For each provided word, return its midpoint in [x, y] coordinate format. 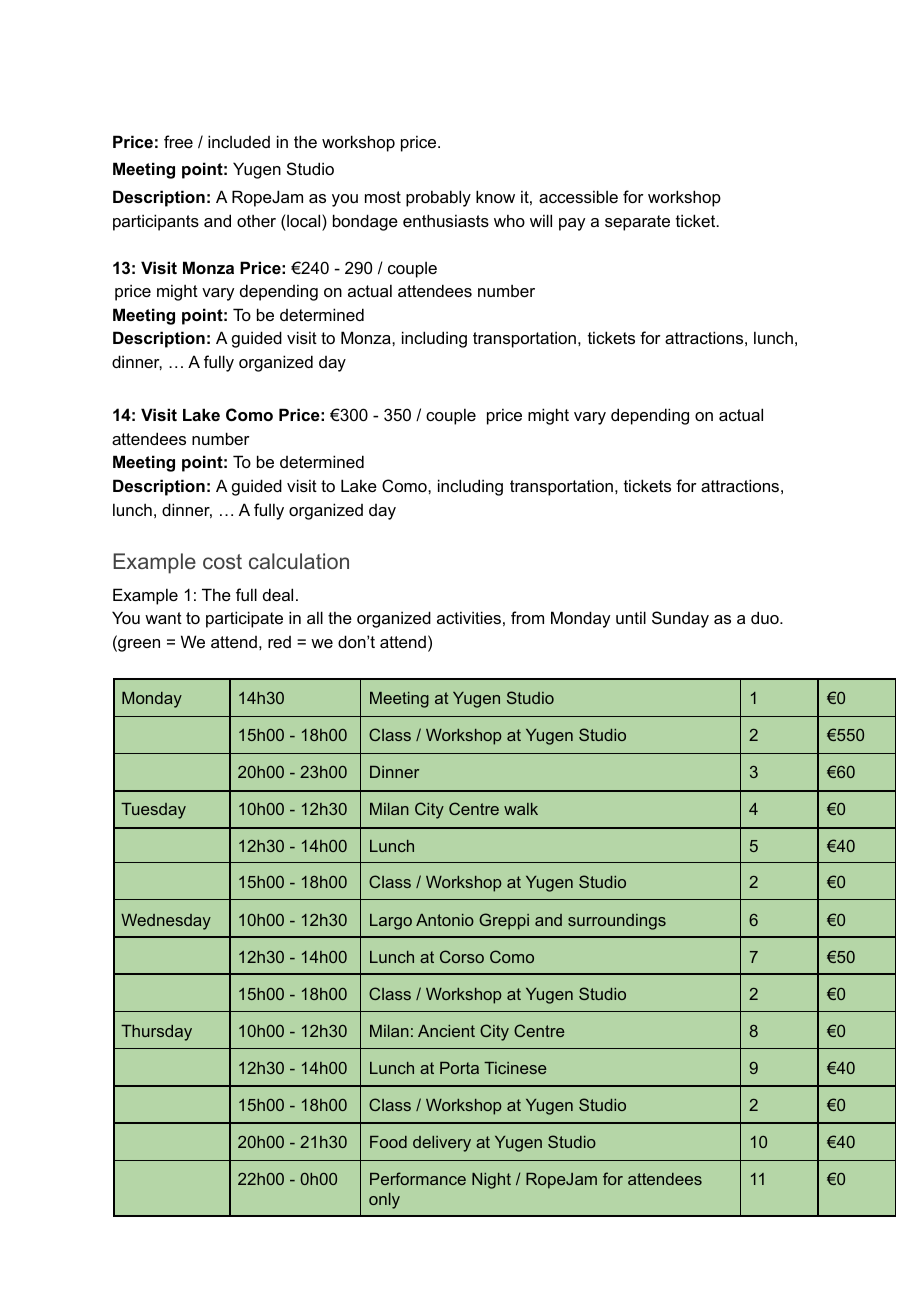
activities [469, 617]
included [239, 141]
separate [637, 223]
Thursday [156, 1033]
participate [244, 619]
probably [438, 198]
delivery [442, 1144]
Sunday [680, 619]
